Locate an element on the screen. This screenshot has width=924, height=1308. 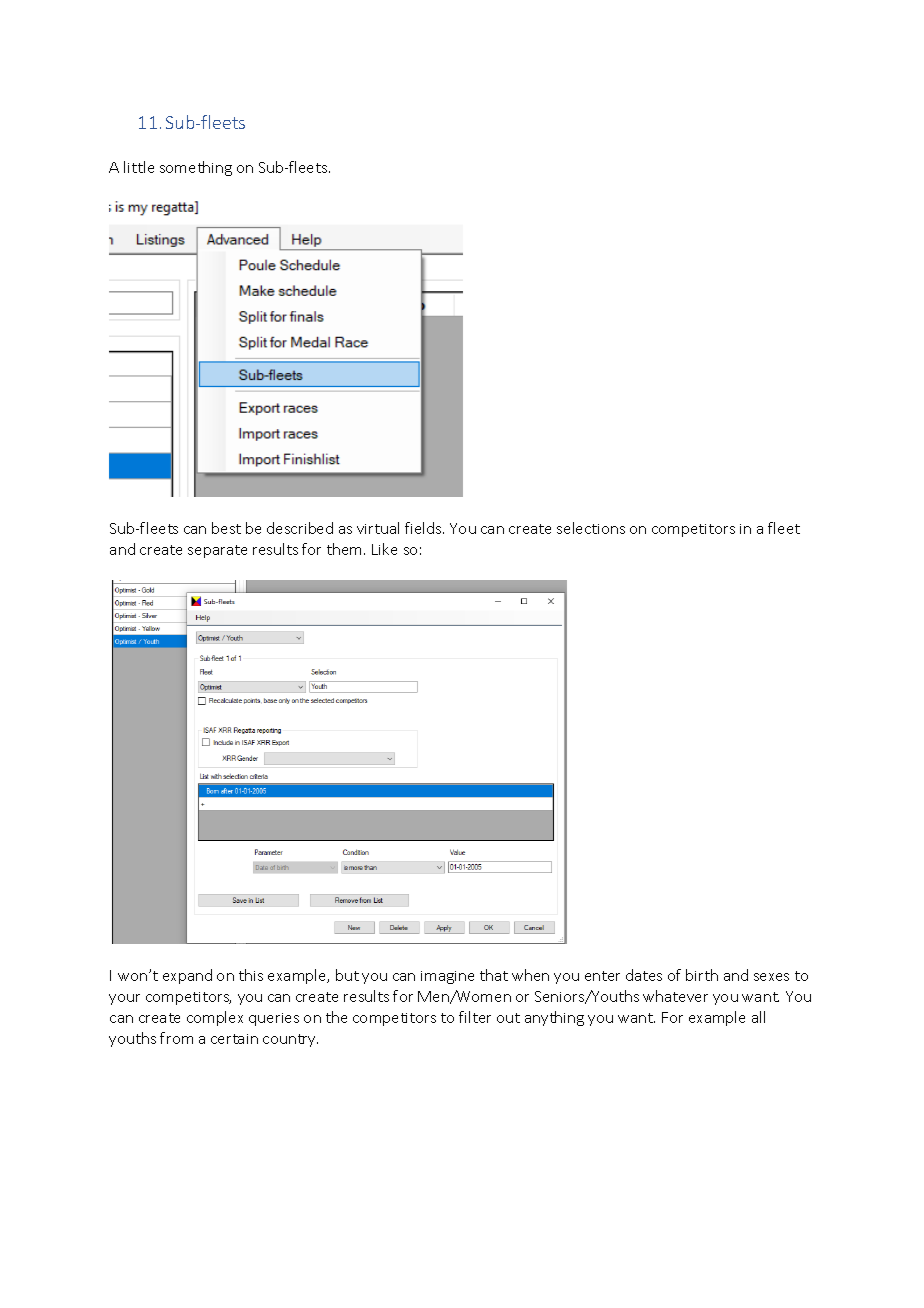
that is located at coordinates (494, 975).
